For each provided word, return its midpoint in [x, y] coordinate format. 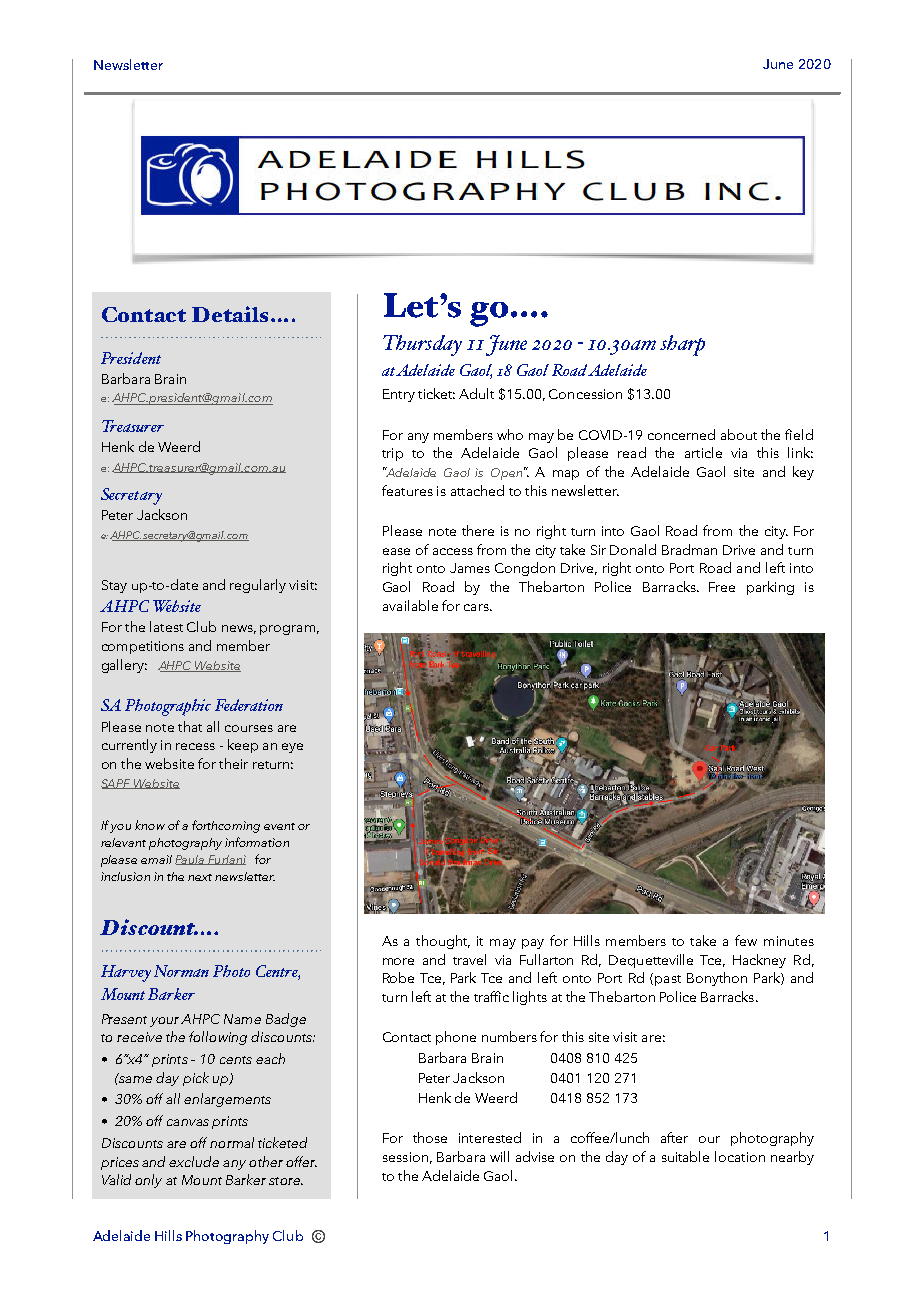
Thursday [422, 345]
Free [722, 587]
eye [292, 748]
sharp [682, 345]
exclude [194, 1161]
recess [195, 746]
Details [232, 314]
